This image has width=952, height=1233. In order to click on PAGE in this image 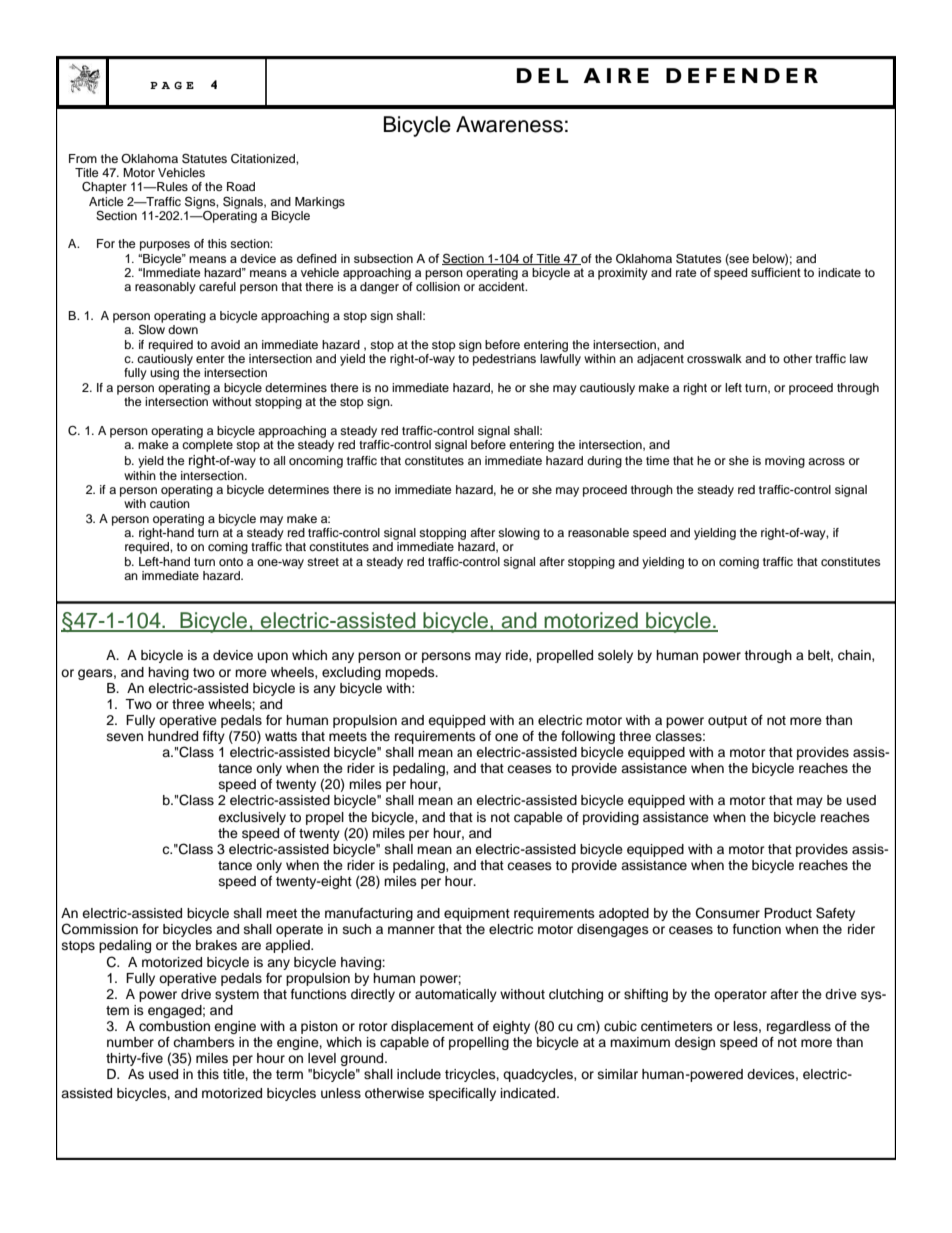, I will do `click(172, 85)`.
